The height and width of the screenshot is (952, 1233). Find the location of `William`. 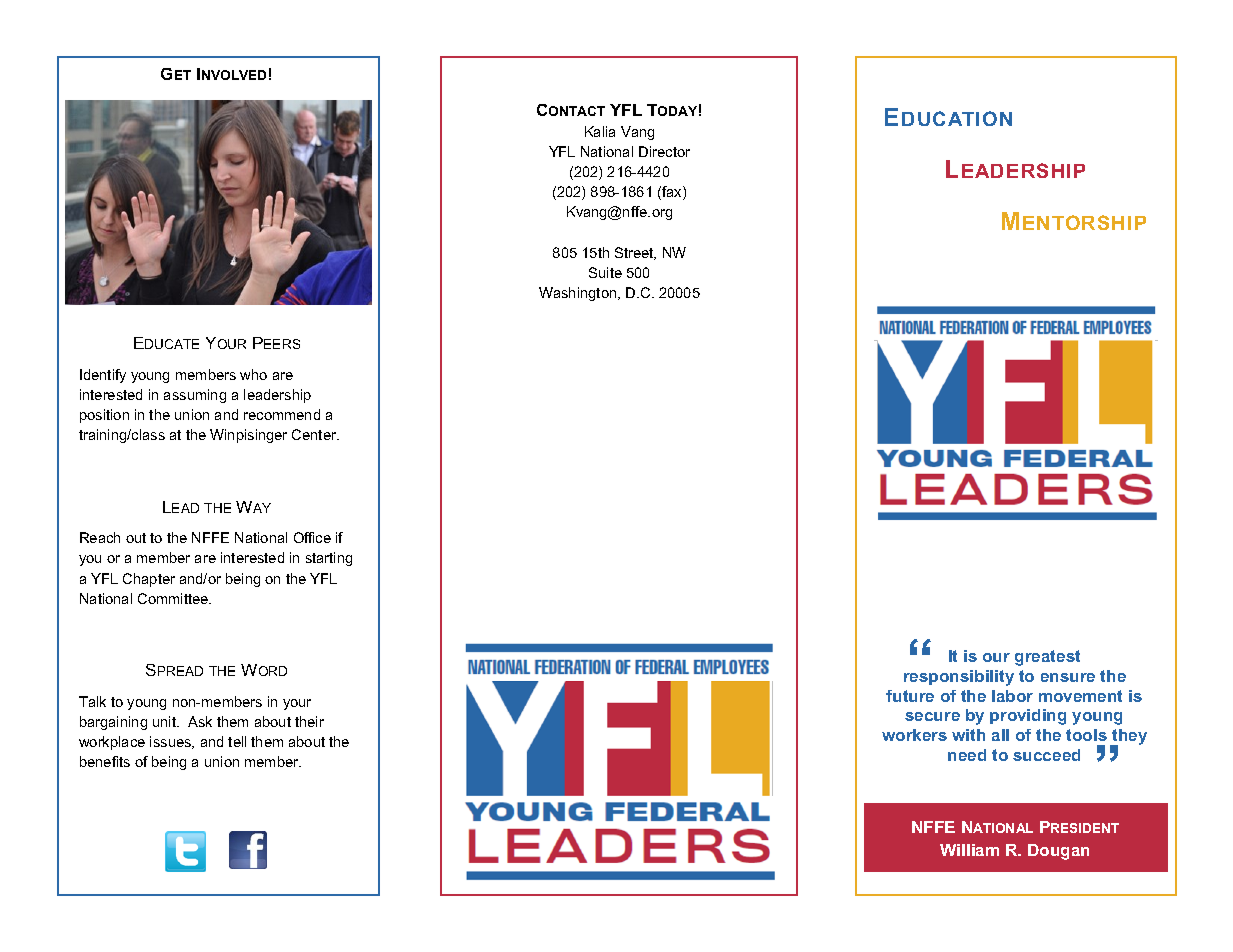

William is located at coordinates (969, 850).
